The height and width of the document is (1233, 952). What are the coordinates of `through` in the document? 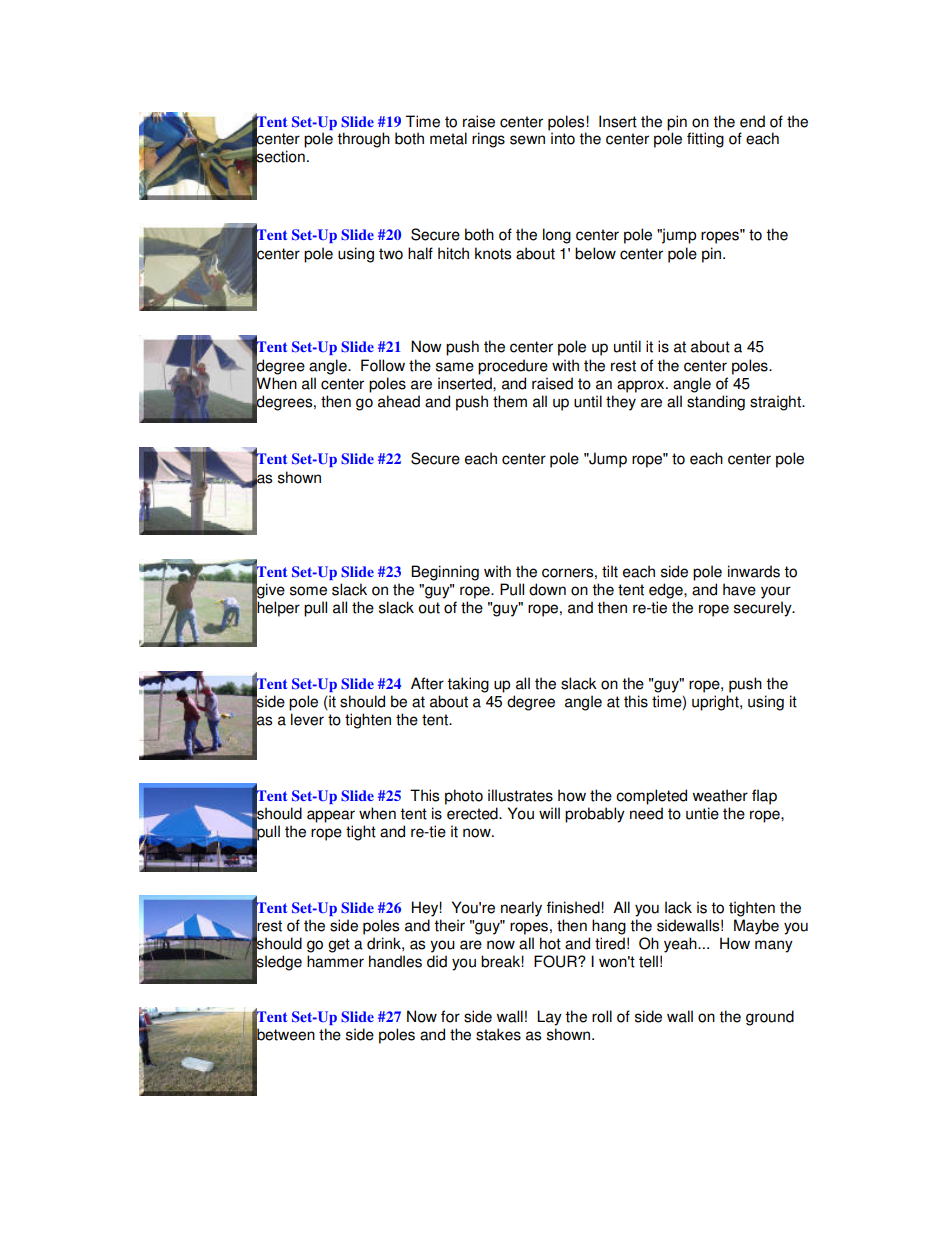 It's located at (363, 140).
